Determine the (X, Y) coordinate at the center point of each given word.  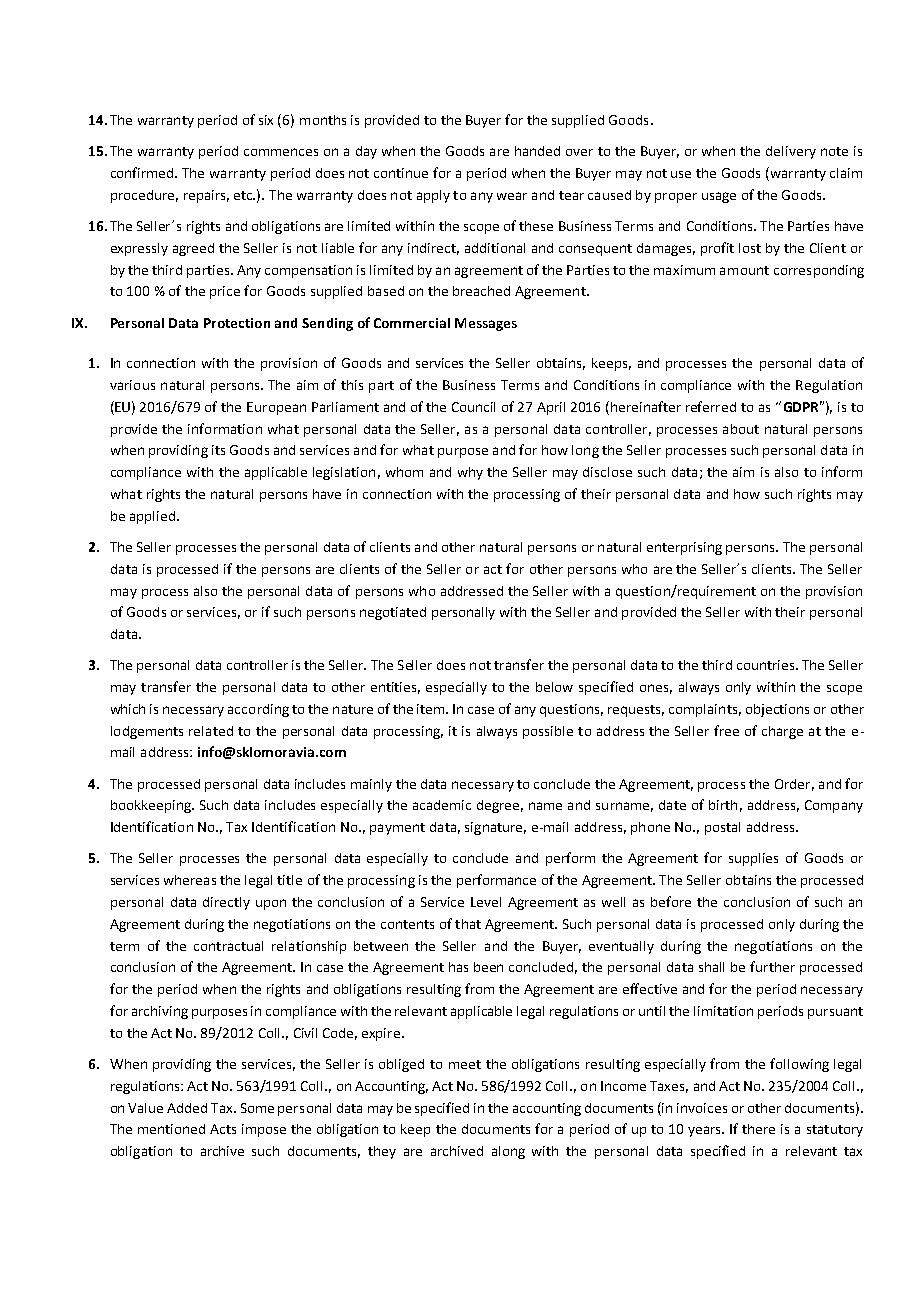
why (470, 473)
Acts (223, 1129)
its (218, 450)
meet (465, 1064)
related (211, 731)
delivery (791, 152)
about (741, 429)
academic (442, 805)
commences (281, 152)
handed (537, 151)
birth (723, 805)
